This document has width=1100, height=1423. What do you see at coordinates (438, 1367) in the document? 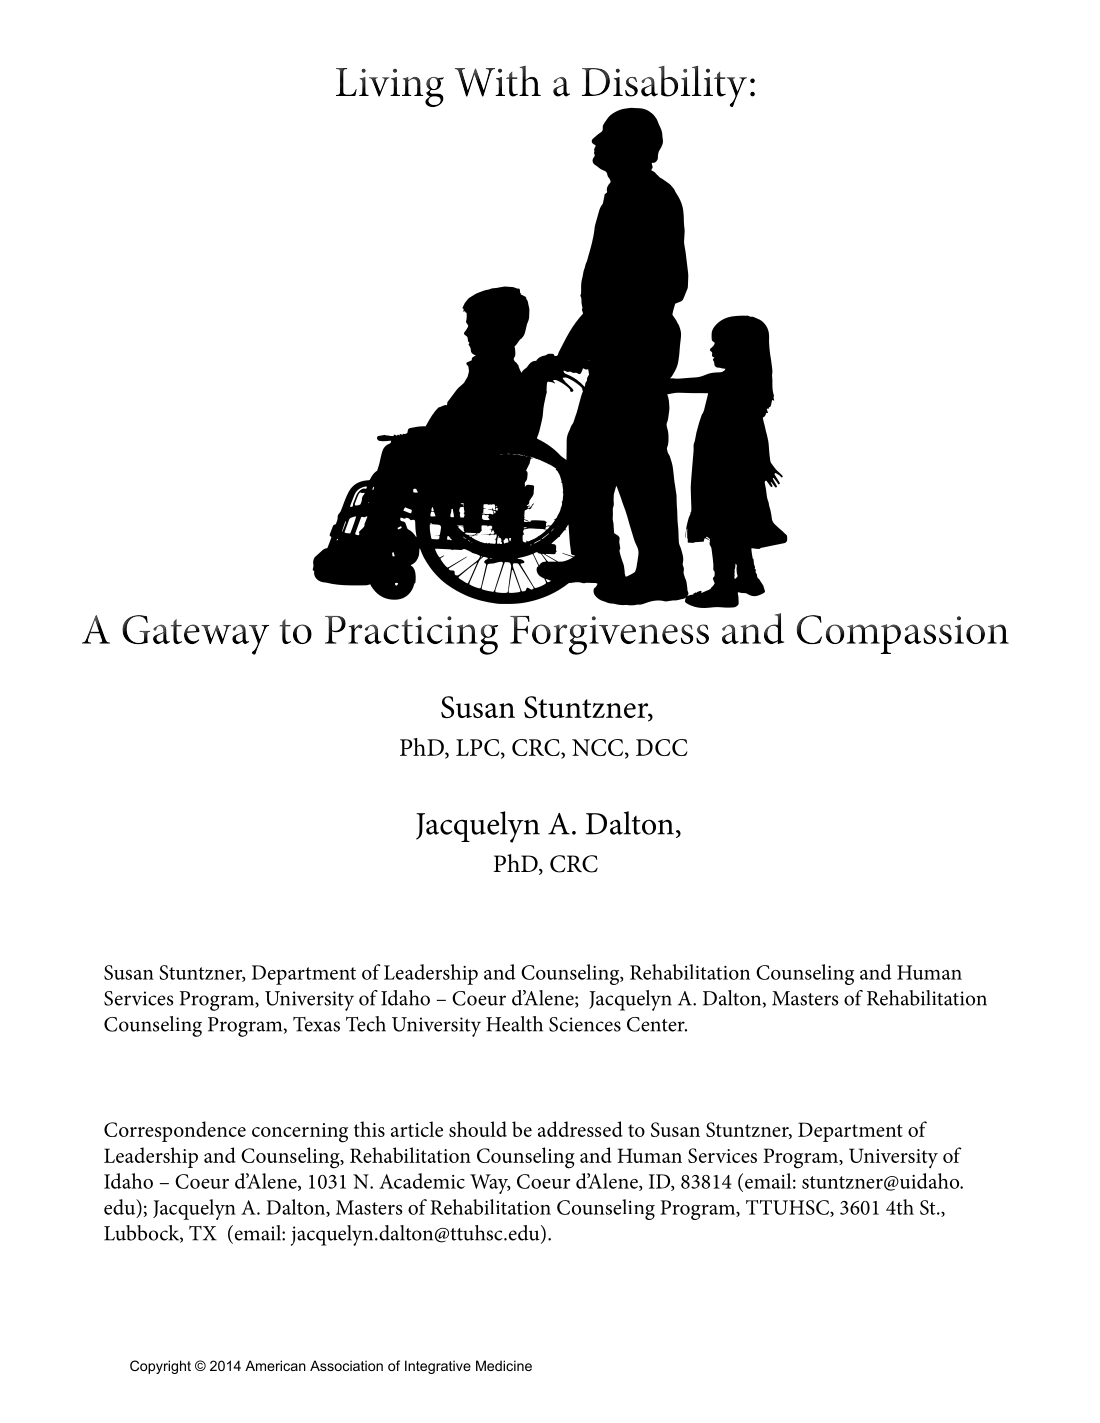
I see `Integrative` at bounding box center [438, 1367].
